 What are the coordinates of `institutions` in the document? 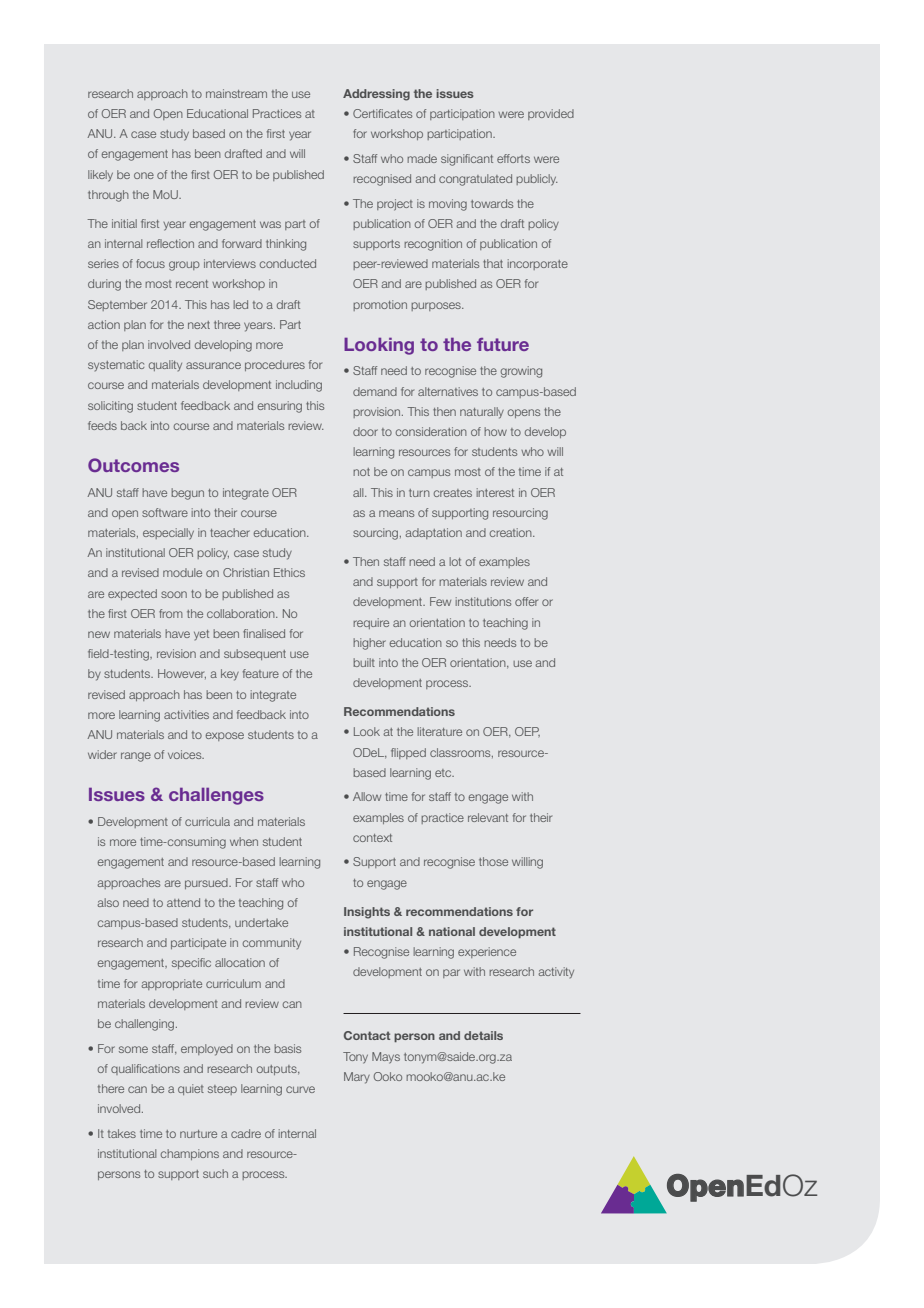 It's located at (483, 601).
